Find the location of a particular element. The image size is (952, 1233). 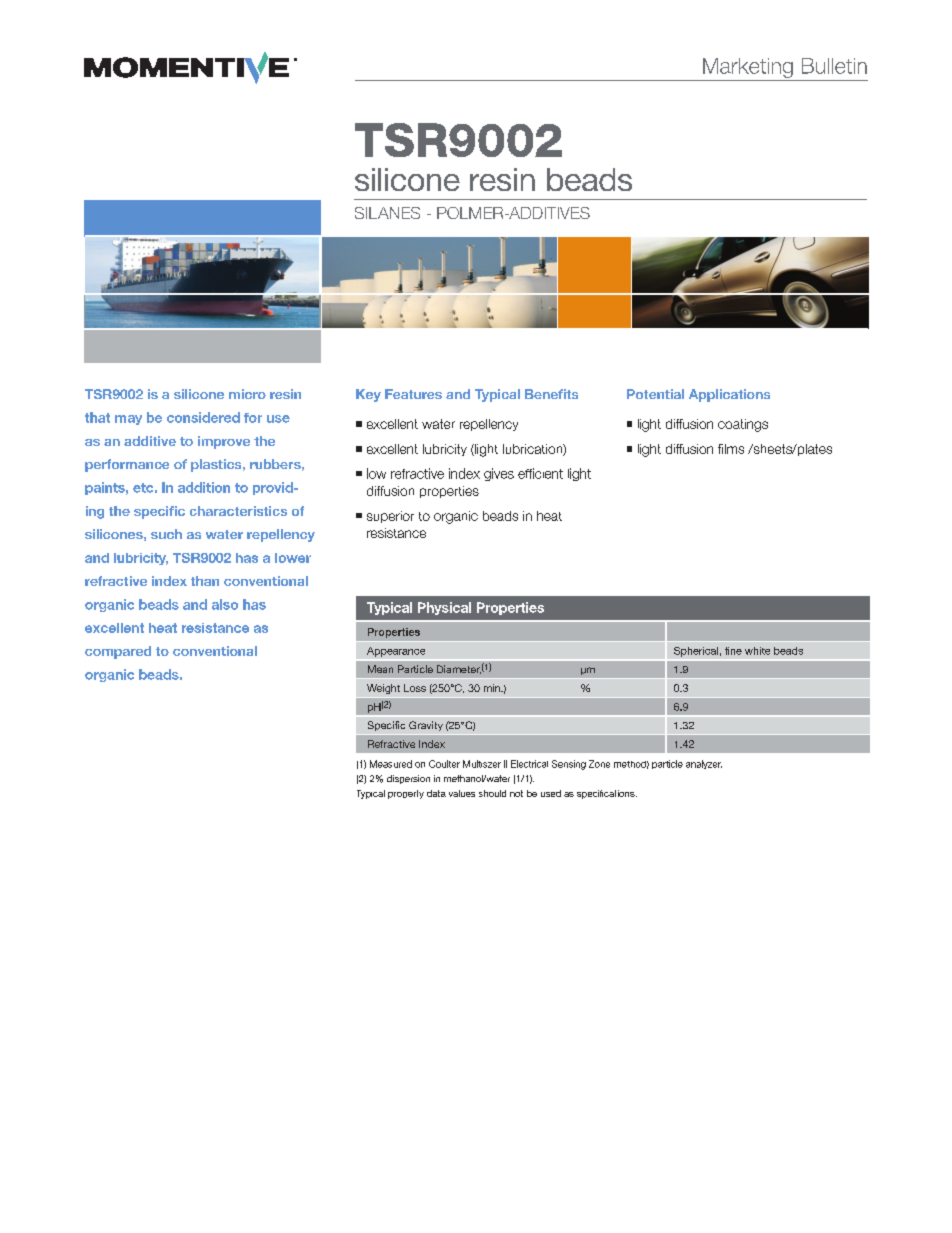

micro is located at coordinates (247, 394).
